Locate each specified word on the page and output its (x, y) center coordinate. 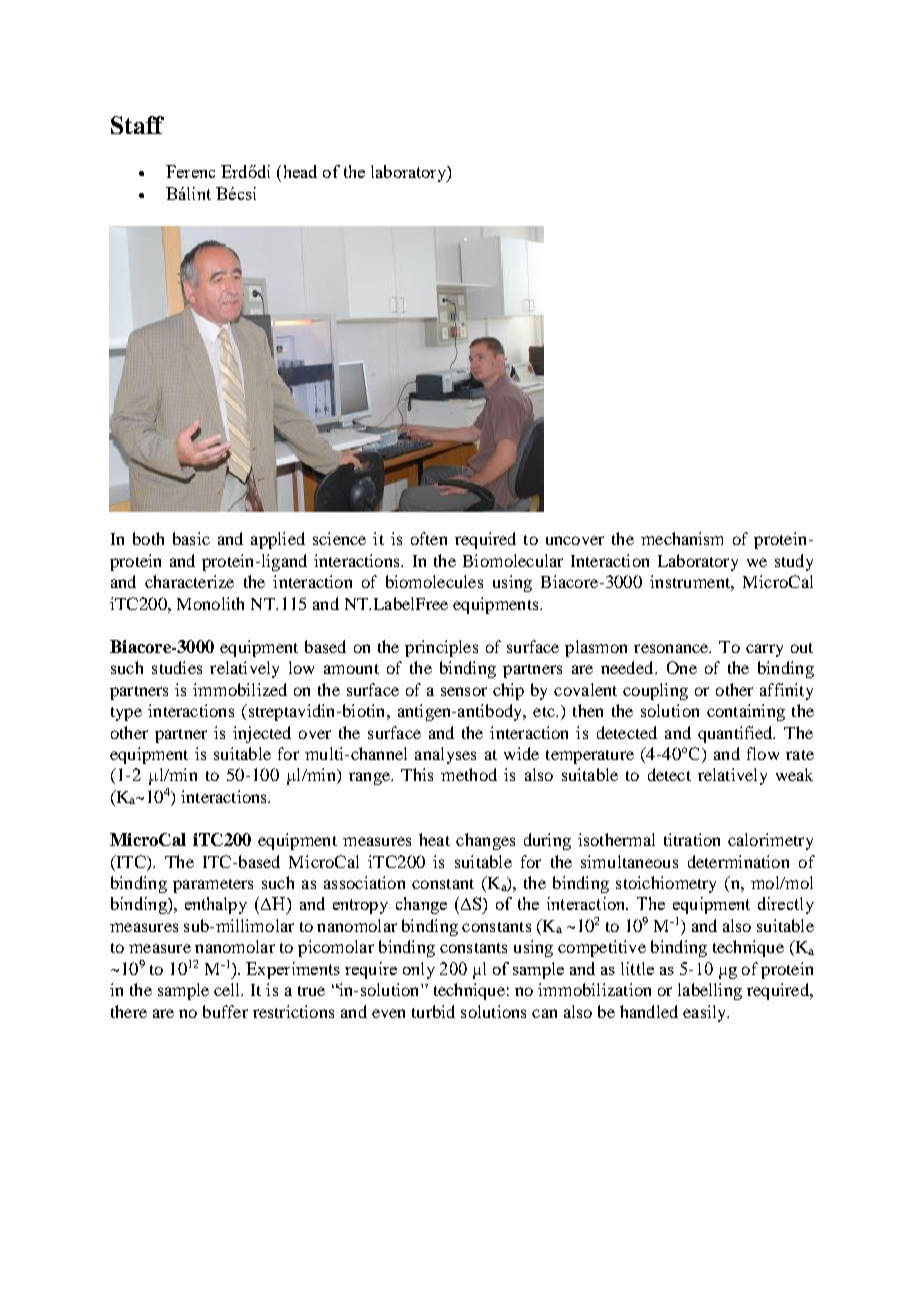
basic (191, 538)
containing (746, 712)
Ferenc (190, 171)
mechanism (682, 538)
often (429, 538)
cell (228, 989)
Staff (137, 125)
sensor (464, 691)
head (298, 171)
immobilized (240, 689)
